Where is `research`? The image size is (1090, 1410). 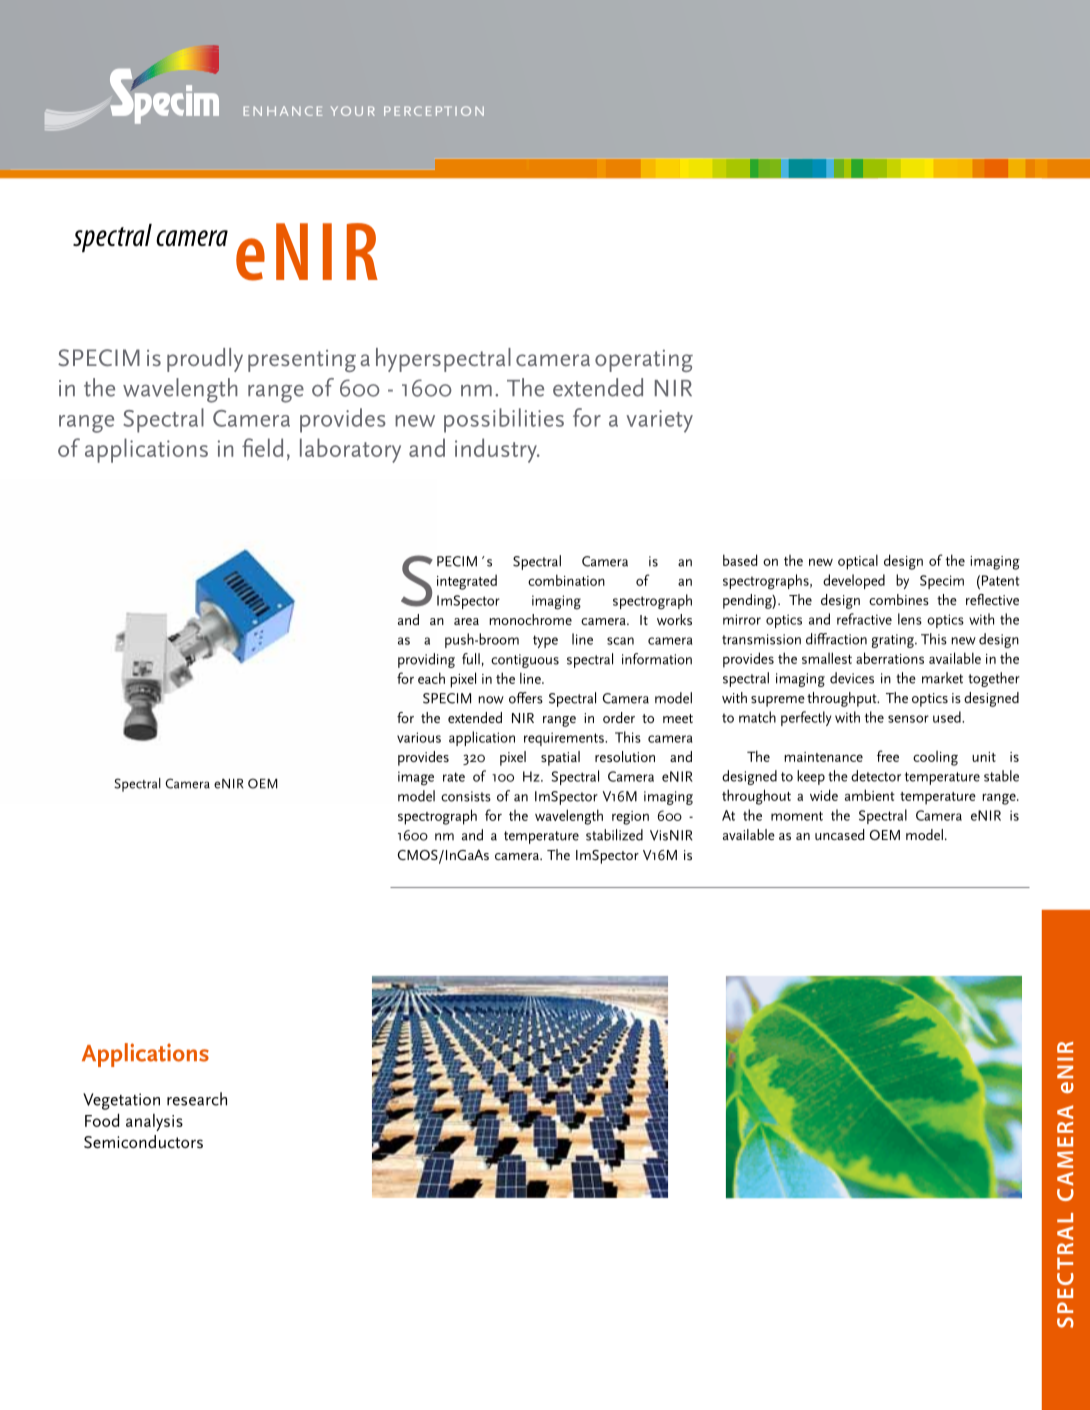
research is located at coordinates (197, 1099).
